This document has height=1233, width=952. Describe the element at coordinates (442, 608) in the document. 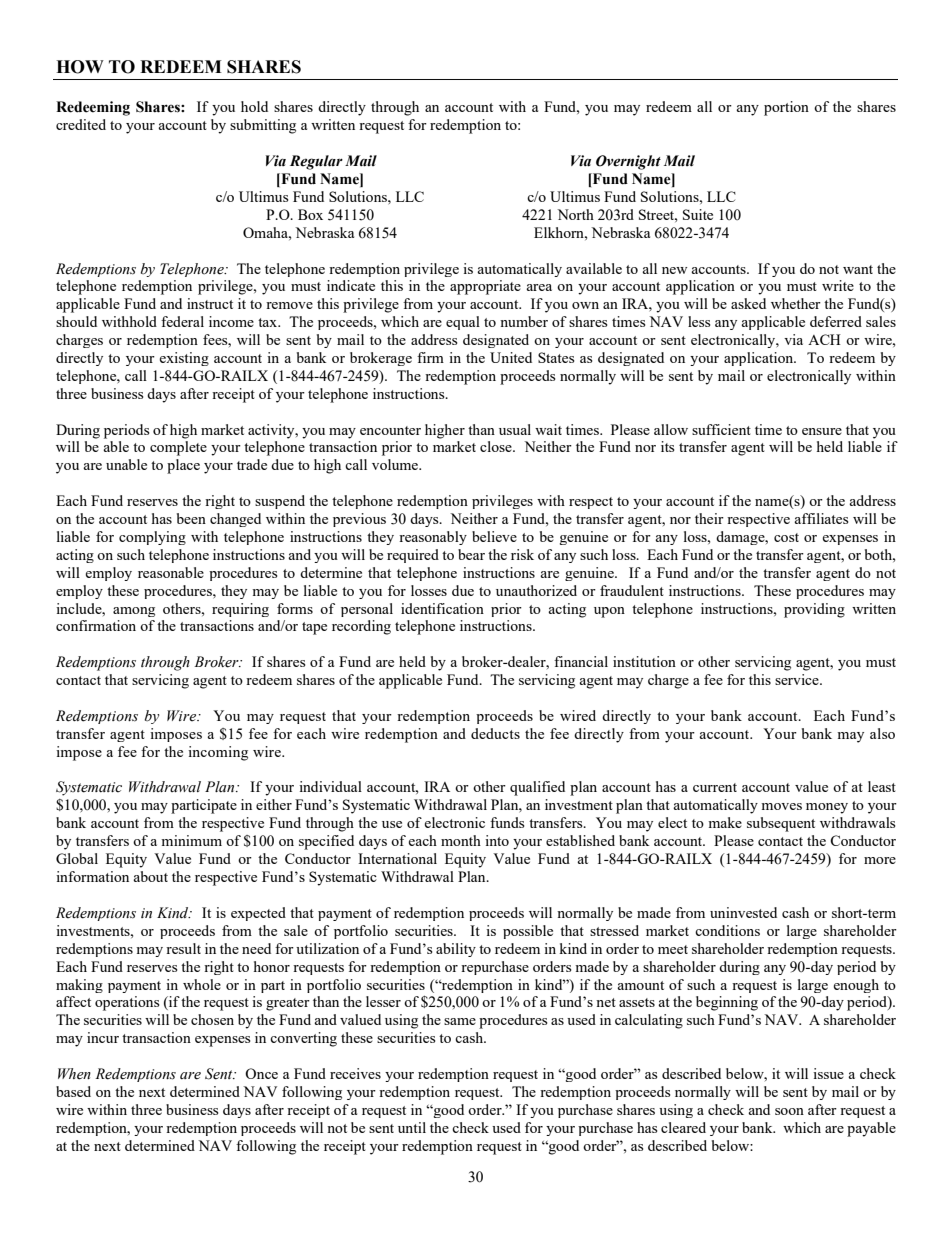

I see `identification` at that location.
